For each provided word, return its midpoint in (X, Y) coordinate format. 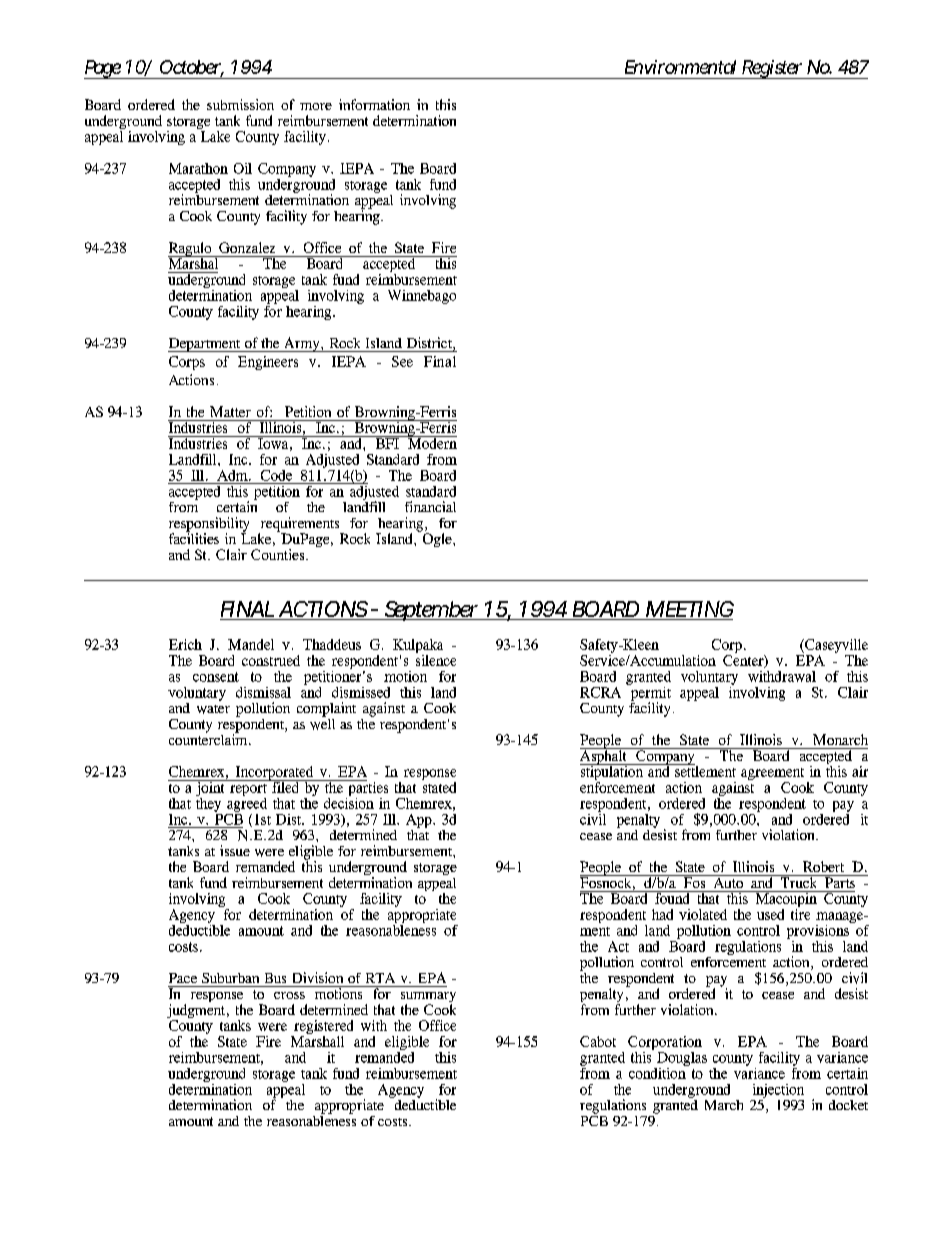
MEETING (689, 610)
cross (289, 995)
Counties (279, 554)
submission (240, 104)
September (431, 611)
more (316, 106)
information (374, 104)
